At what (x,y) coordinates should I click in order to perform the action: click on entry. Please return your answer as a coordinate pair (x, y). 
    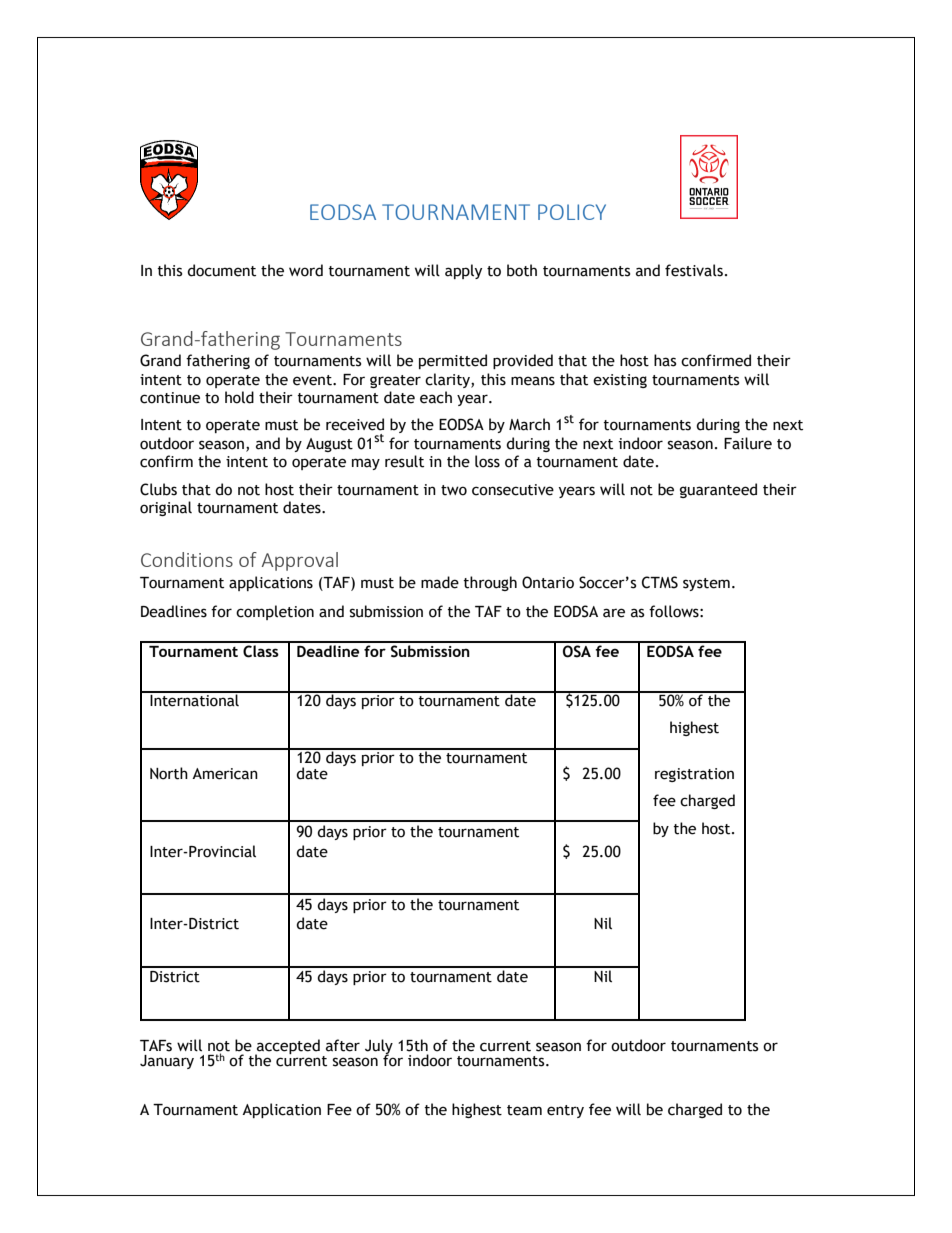
    Looking at the image, I should click on (565, 1111).
